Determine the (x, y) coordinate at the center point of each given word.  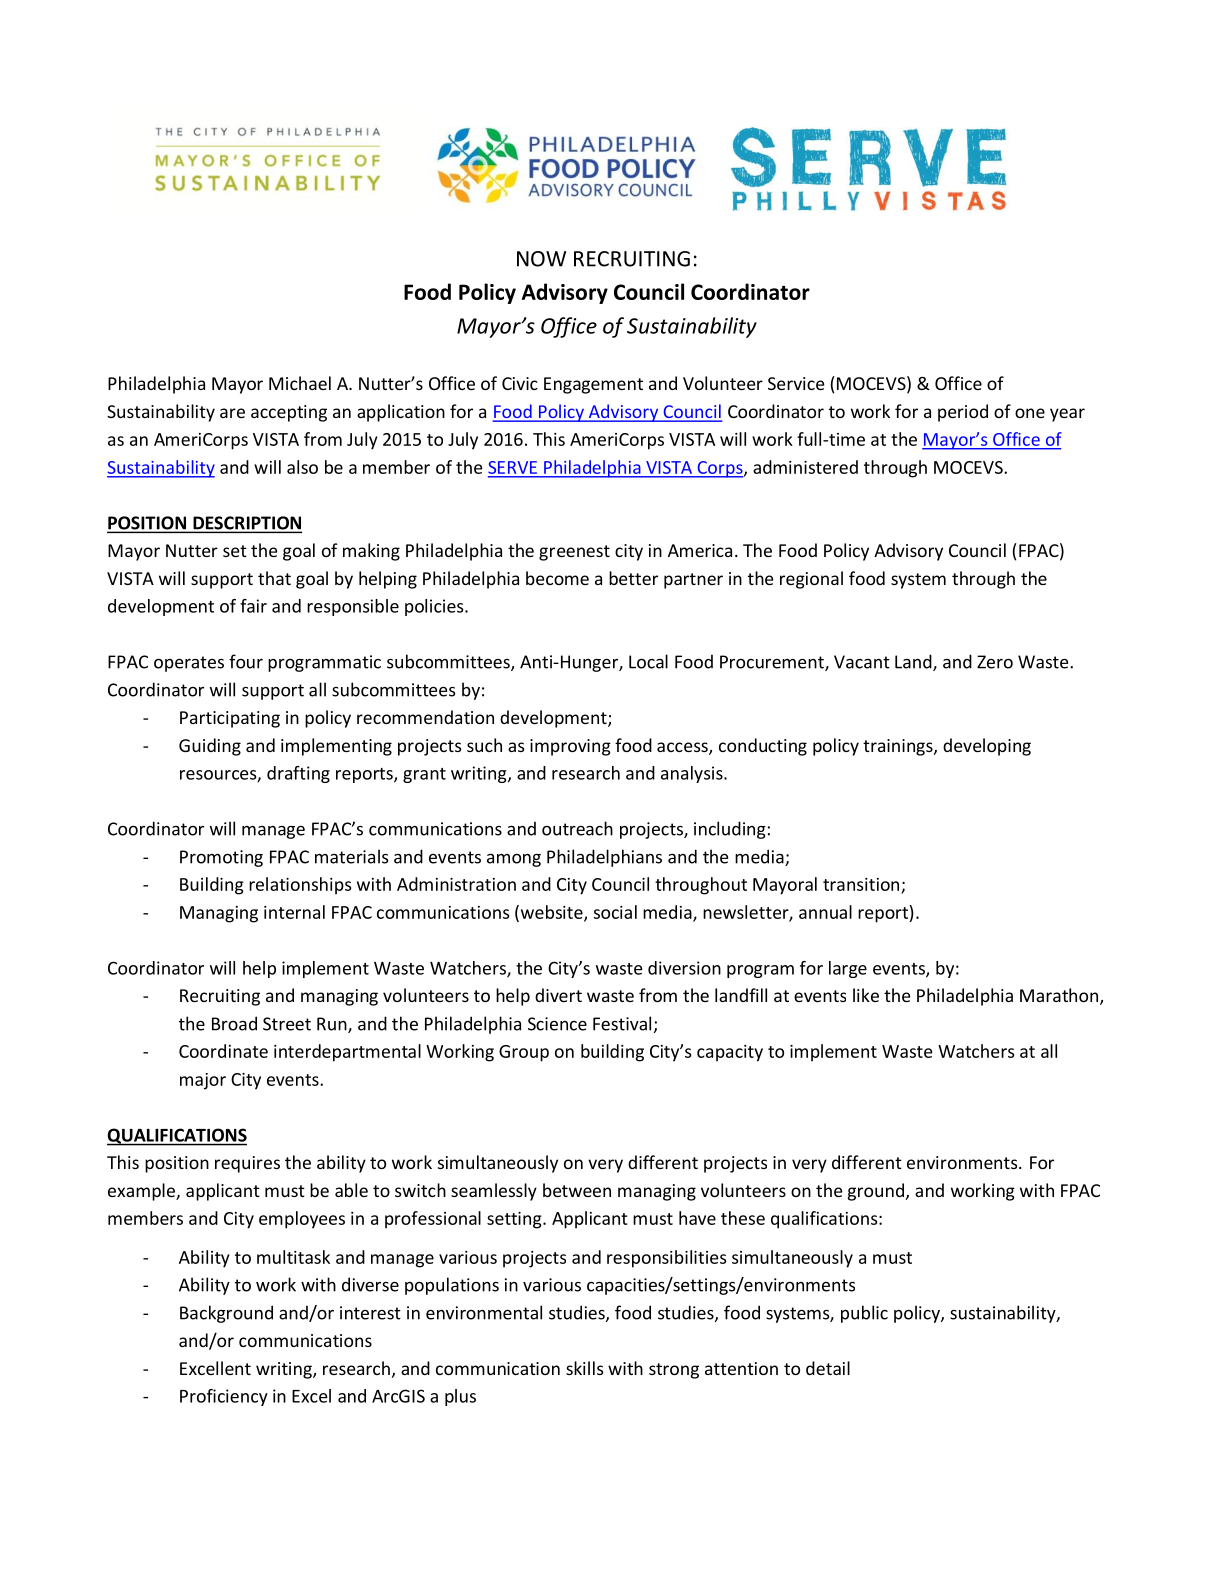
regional (811, 580)
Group (524, 1053)
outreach (577, 828)
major (203, 1081)
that (274, 578)
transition (861, 884)
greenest (574, 553)
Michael (300, 383)
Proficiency (224, 1397)
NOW (541, 259)
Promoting (221, 858)
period (963, 413)
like (866, 995)
